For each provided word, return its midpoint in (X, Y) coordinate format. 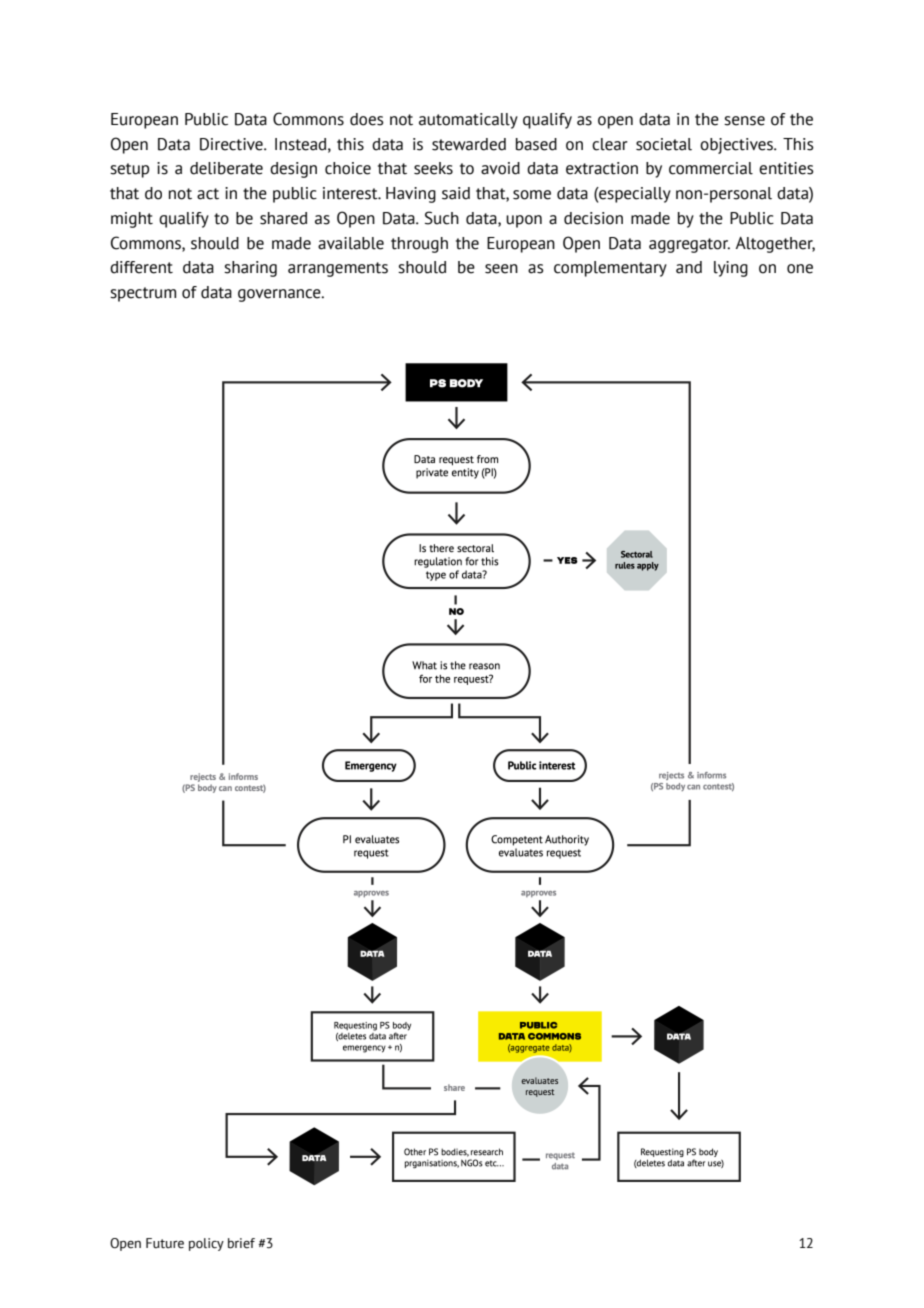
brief (241, 1243)
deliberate (226, 168)
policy (206, 1244)
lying (731, 269)
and (689, 267)
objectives (737, 146)
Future (165, 1243)
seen (501, 269)
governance (280, 295)
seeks (433, 168)
